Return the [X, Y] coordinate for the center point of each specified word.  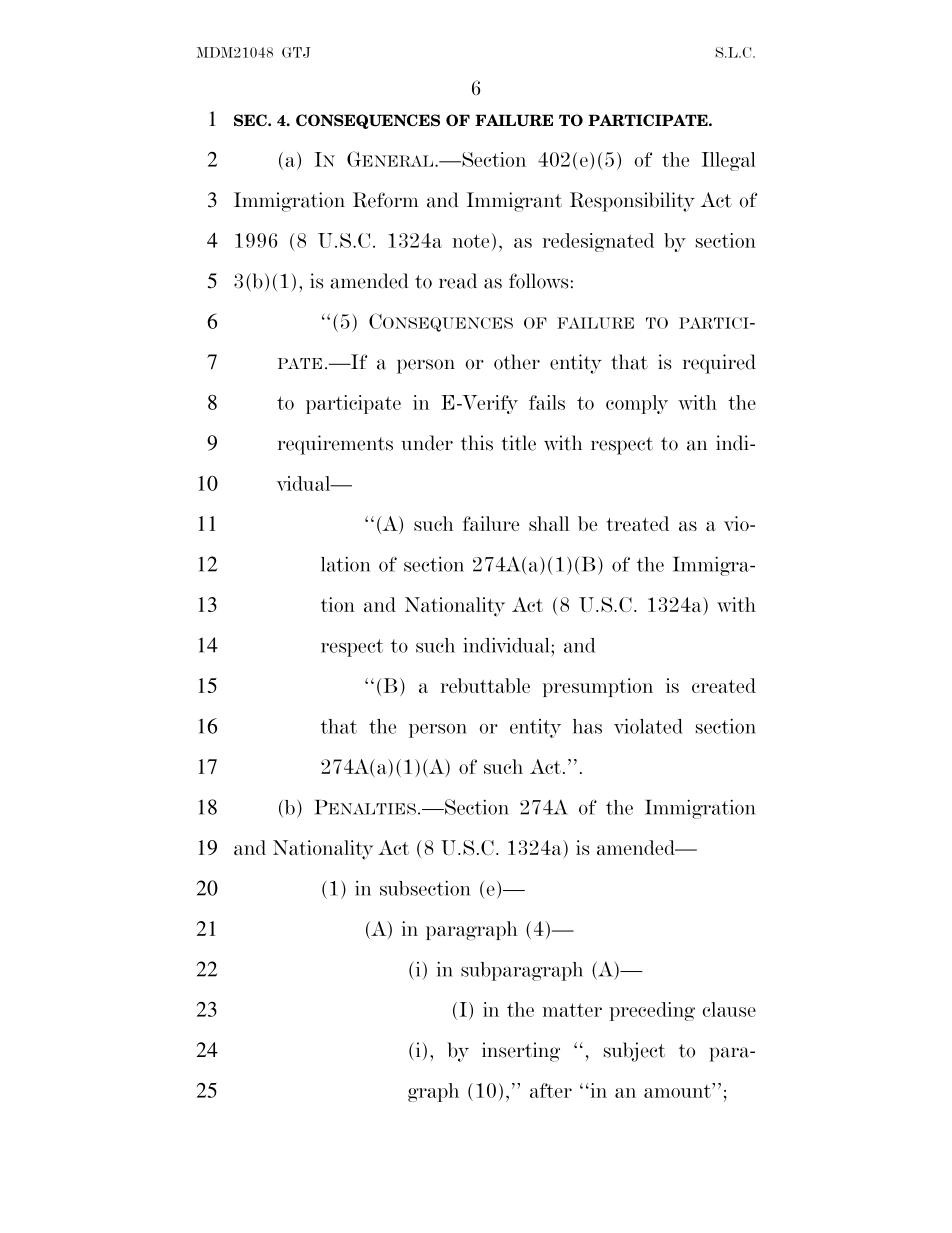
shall [549, 523]
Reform [386, 200]
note [470, 241]
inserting [521, 1052]
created [724, 685]
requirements [335, 445]
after [551, 1090]
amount [678, 1090]
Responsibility [632, 202]
